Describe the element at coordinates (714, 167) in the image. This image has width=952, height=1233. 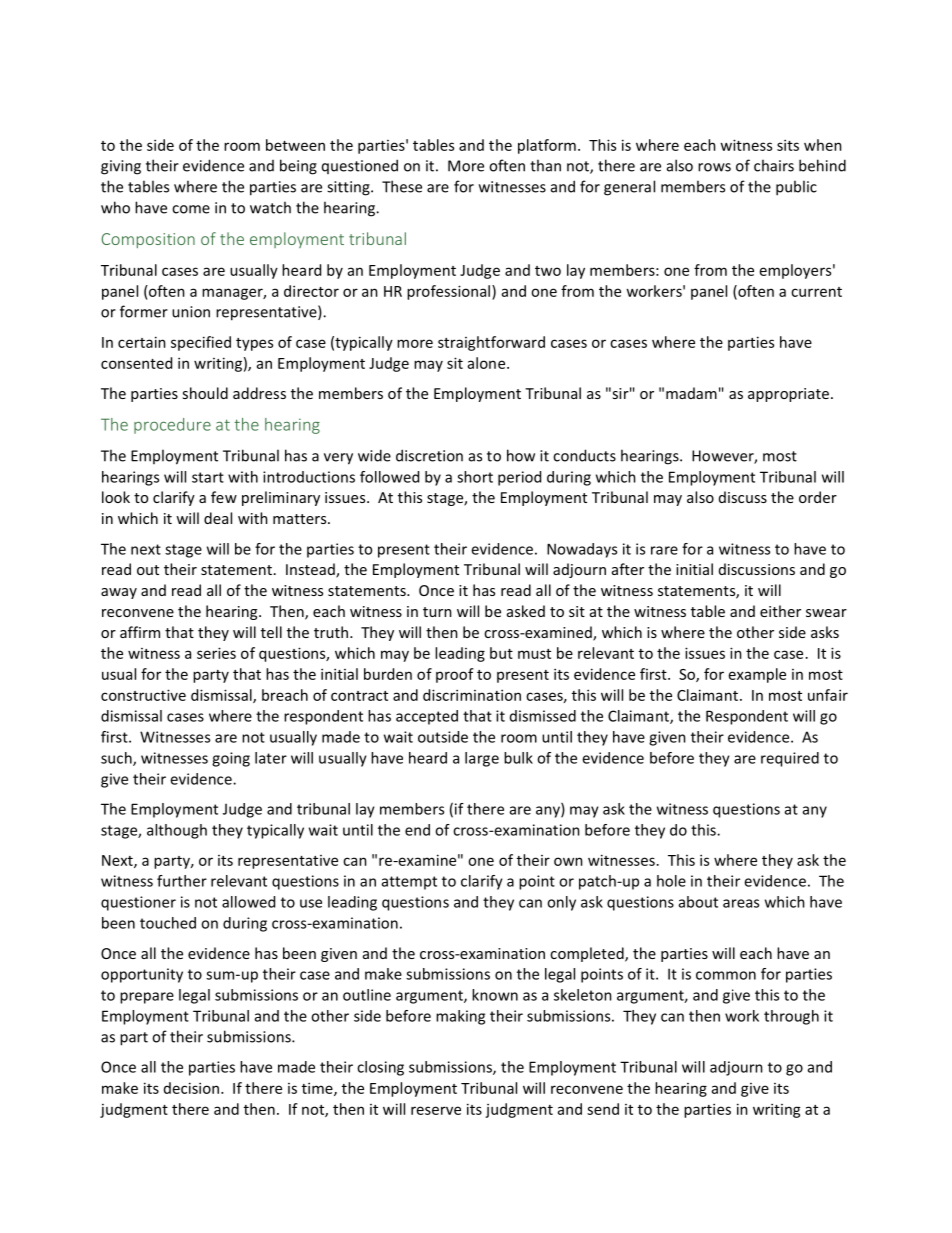
I see `rows` at that location.
